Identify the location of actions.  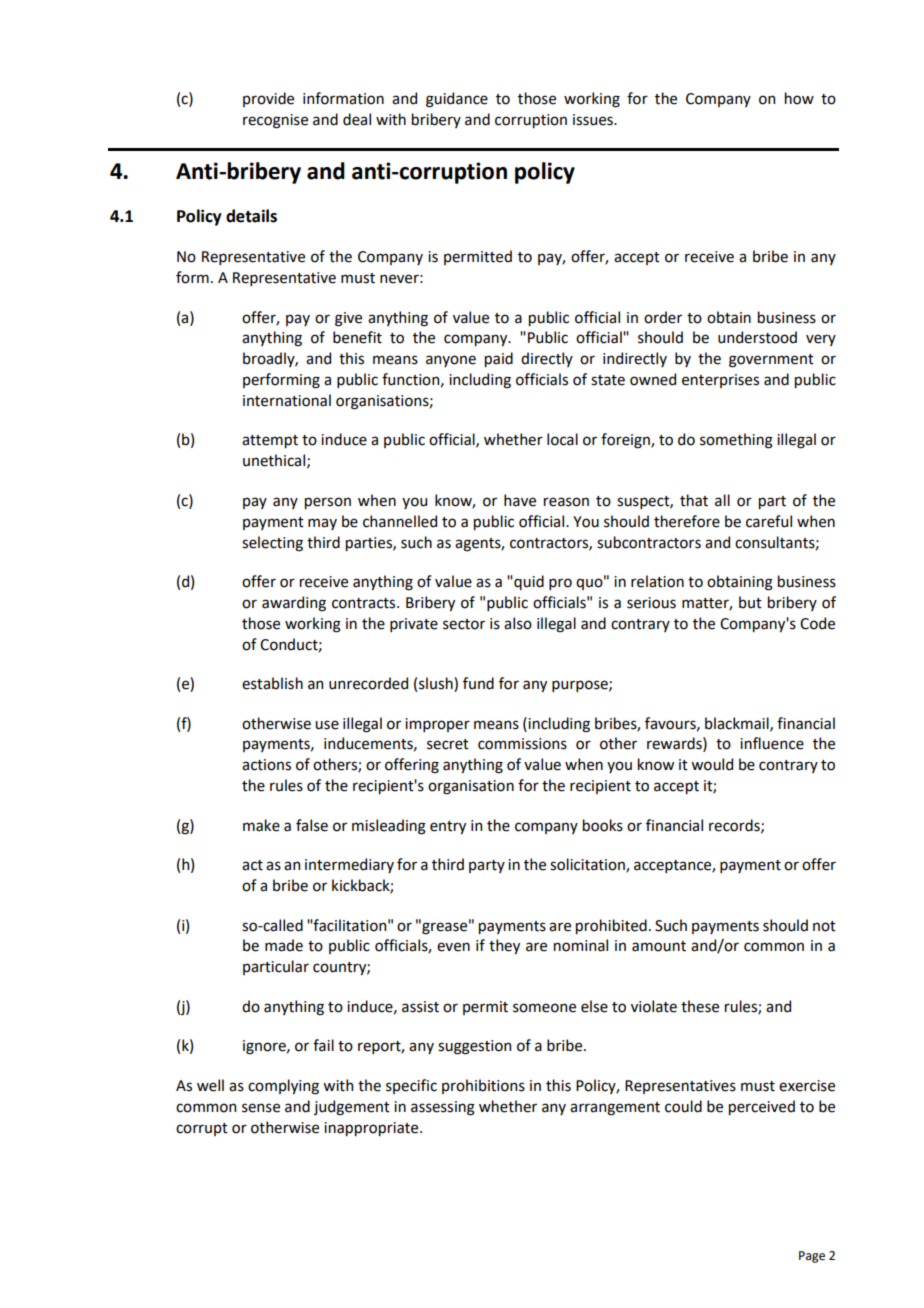
(266, 765).
